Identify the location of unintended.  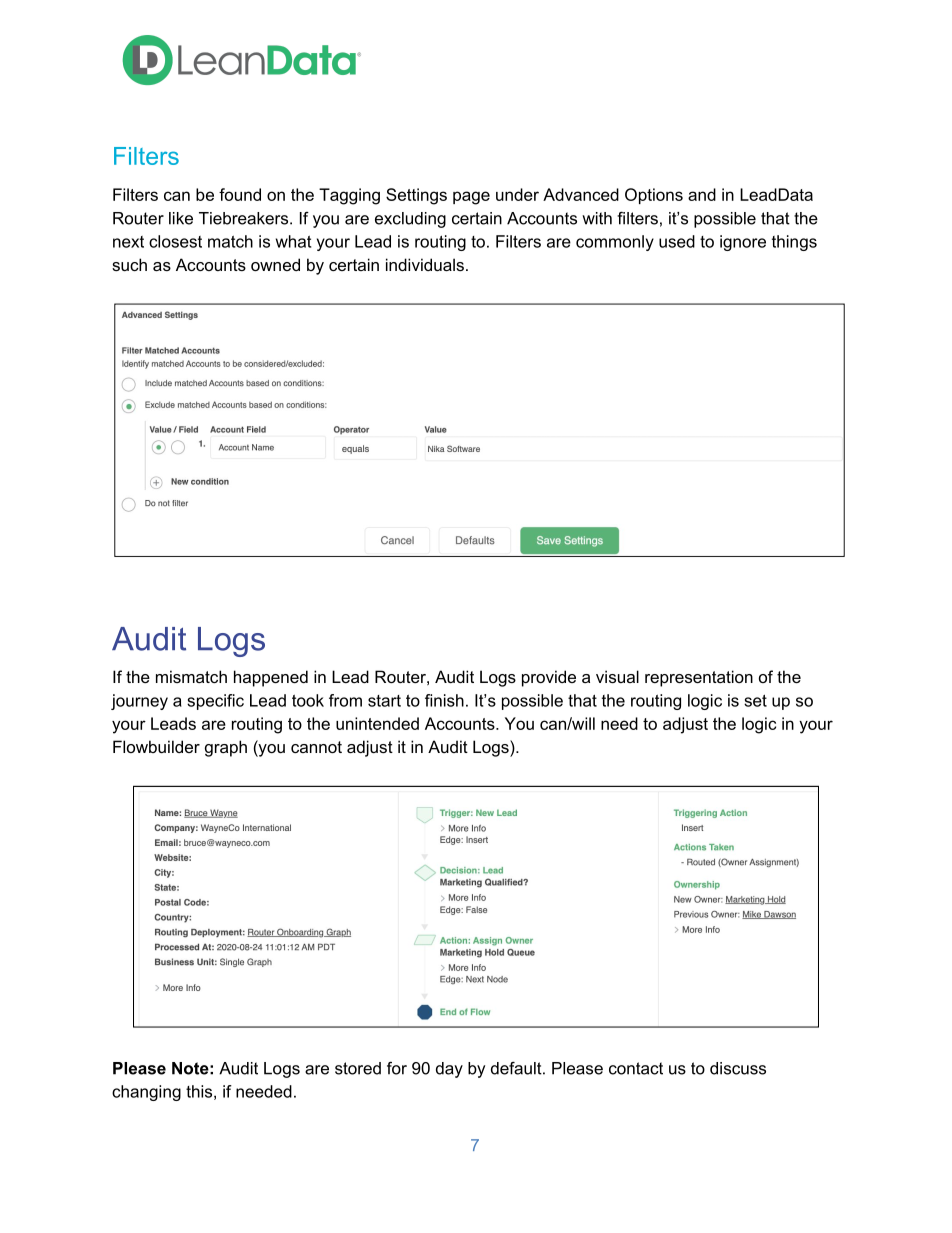
(377, 723).
